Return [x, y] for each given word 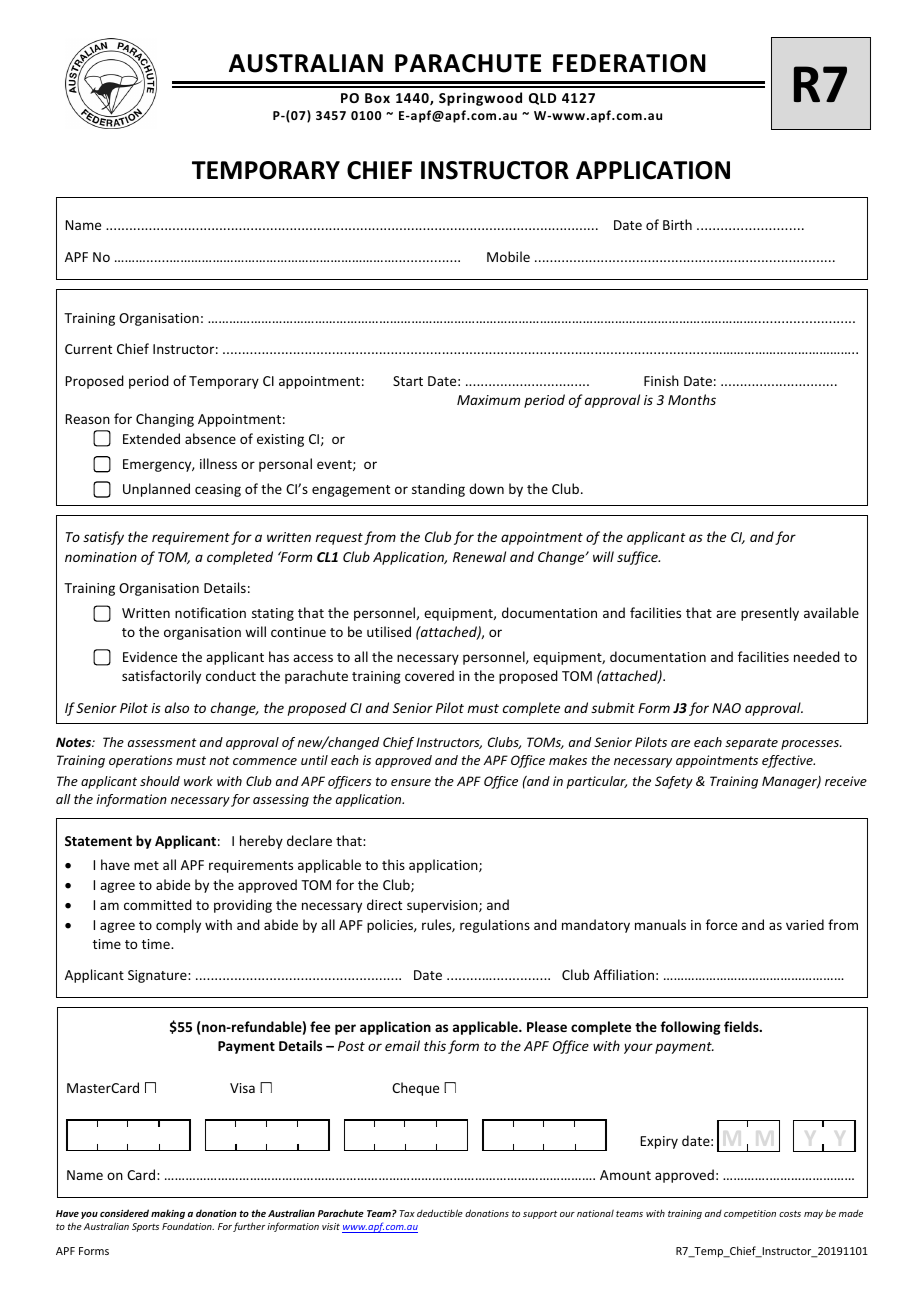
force [721, 924]
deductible [440, 1213]
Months [692, 399]
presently [770, 614]
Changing [165, 420]
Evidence [150, 656]
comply [178, 926]
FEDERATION [629, 63]
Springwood [480, 99]
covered [429, 675]
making [168, 1214]
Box [377, 98]
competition [750, 1214]
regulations [495, 926]
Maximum [488, 400]
